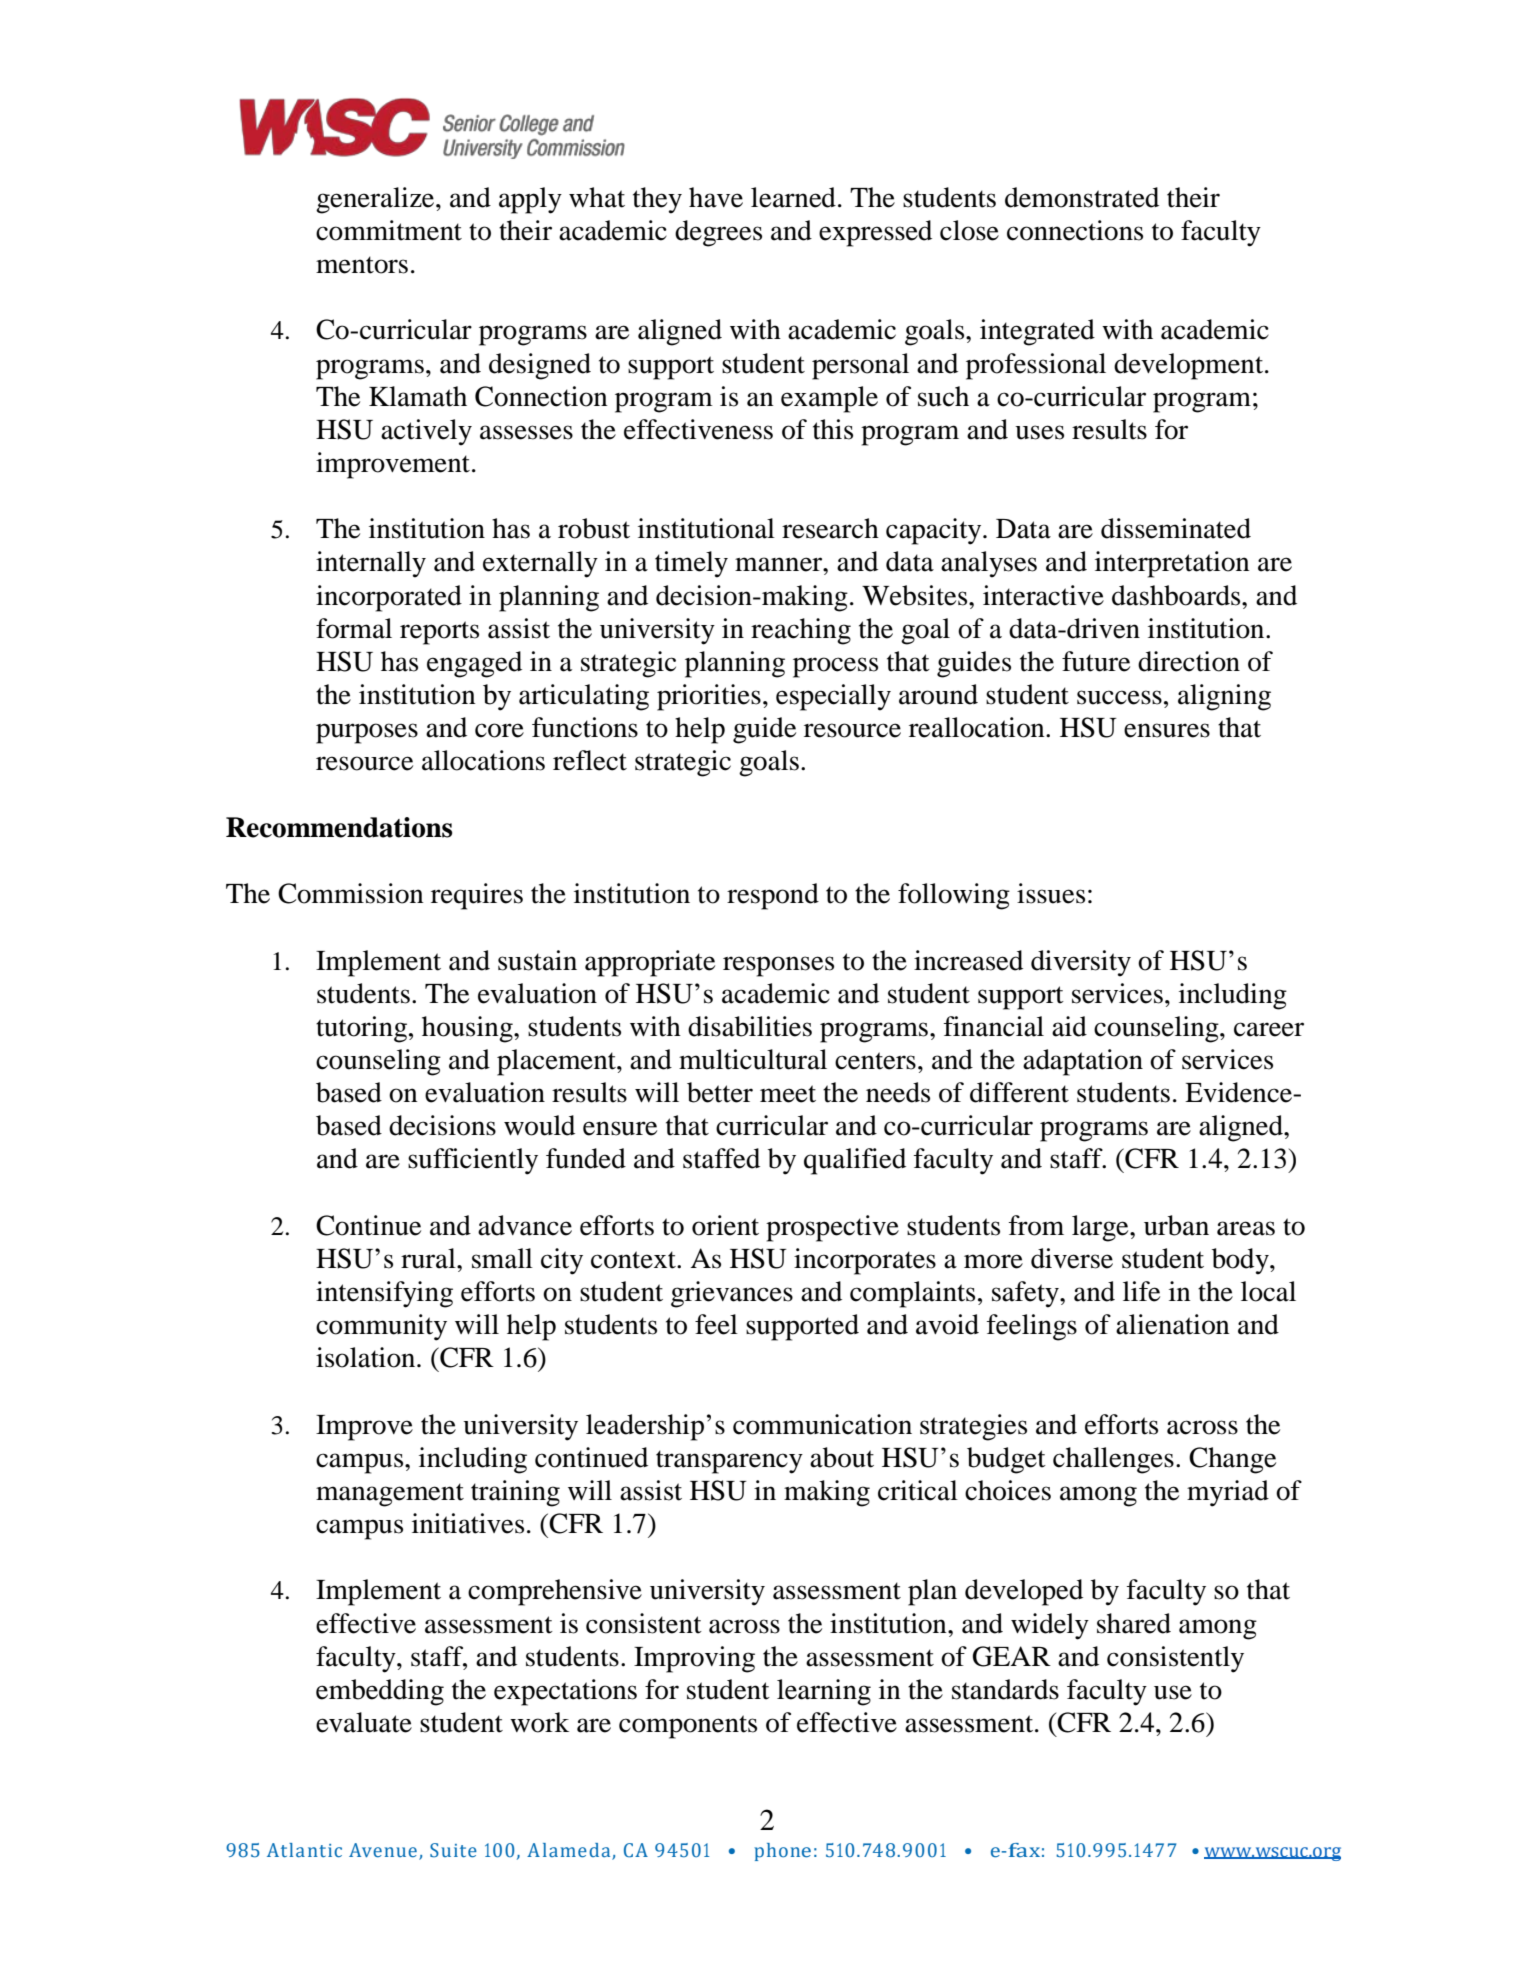 This document has width=1535, height=1986. What do you see at coordinates (793, 197) in the document?
I see `learned` at bounding box center [793, 197].
